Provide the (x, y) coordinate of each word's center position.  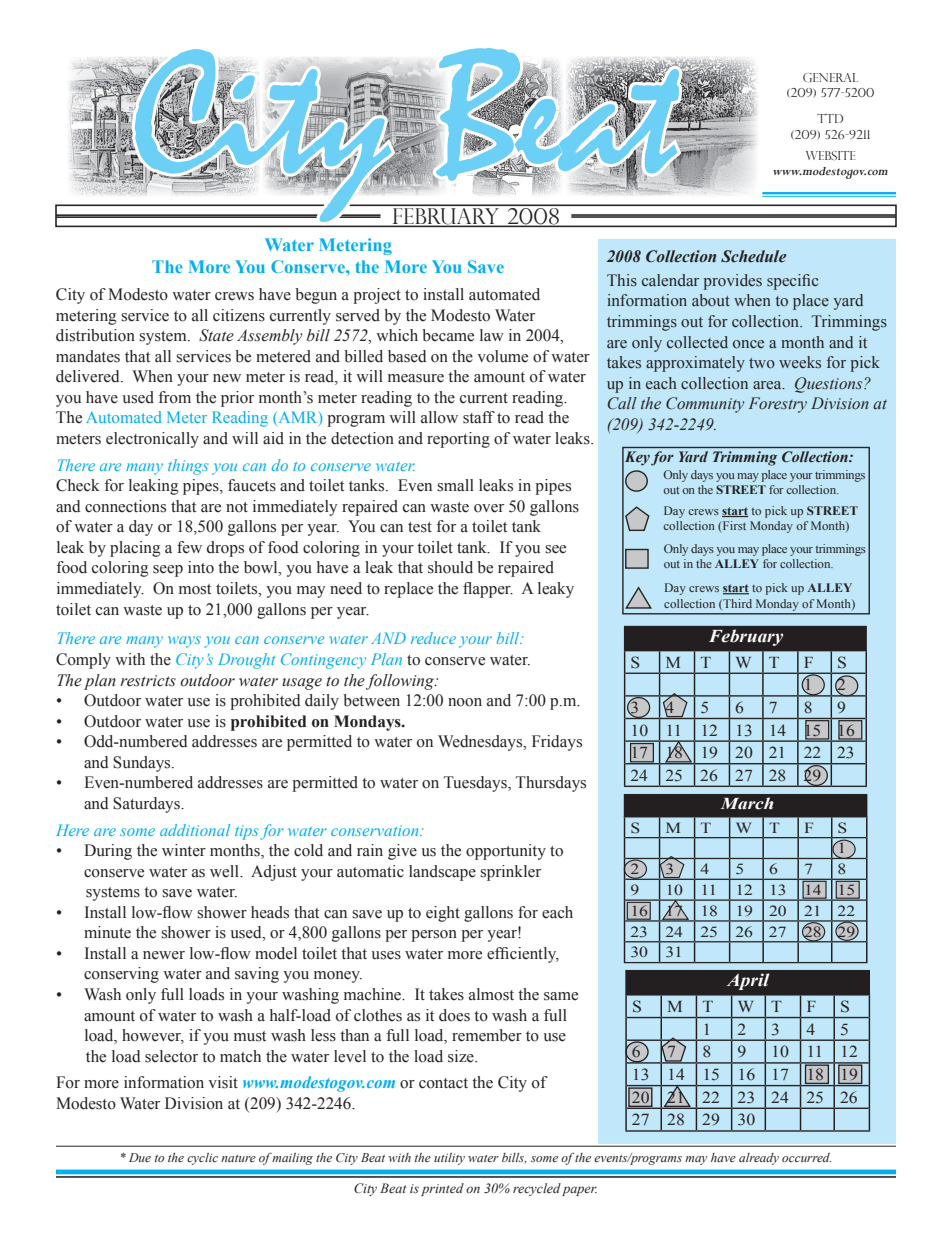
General (830, 77)
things (188, 467)
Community (705, 405)
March (747, 803)
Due (140, 1157)
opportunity (506, 852)
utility (449, 1159)
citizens (239, 315)
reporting (458, 440)
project (377, 296)
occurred (806, 1157)
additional (195, 830)
